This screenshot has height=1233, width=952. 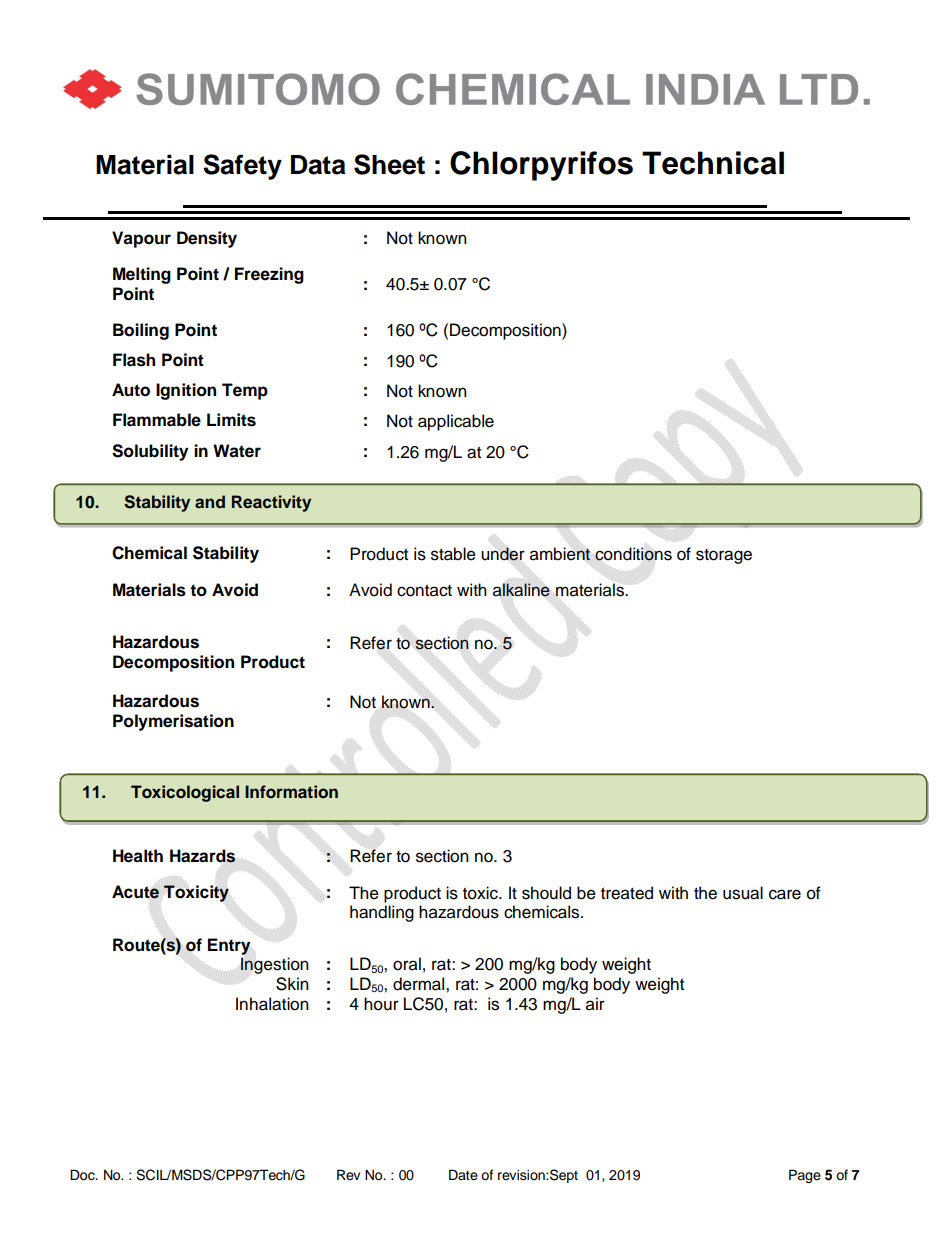 I want to click on Health, so click(x=138, y=856).
